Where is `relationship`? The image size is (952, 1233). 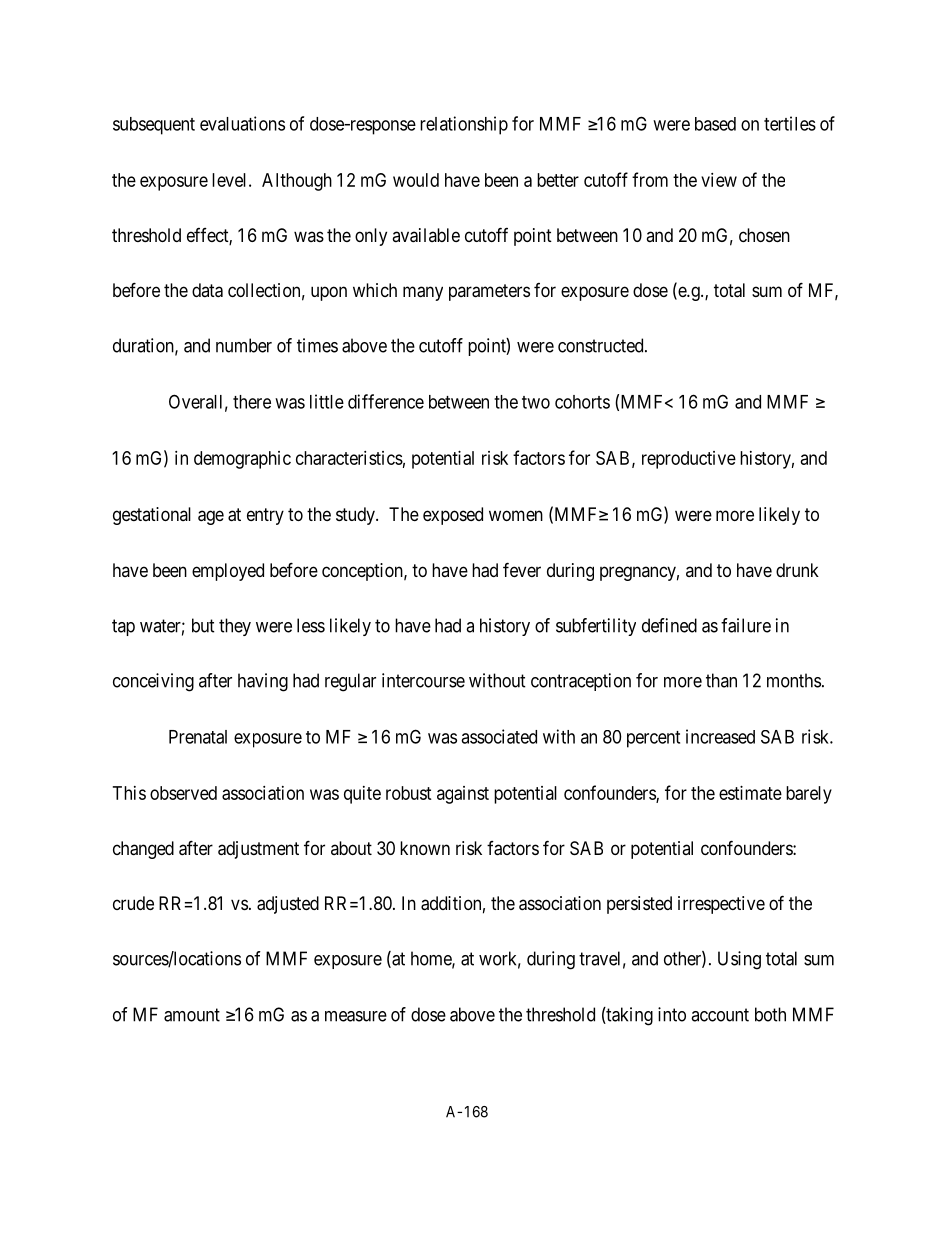
relationship is located at coordinates (464, 125).
